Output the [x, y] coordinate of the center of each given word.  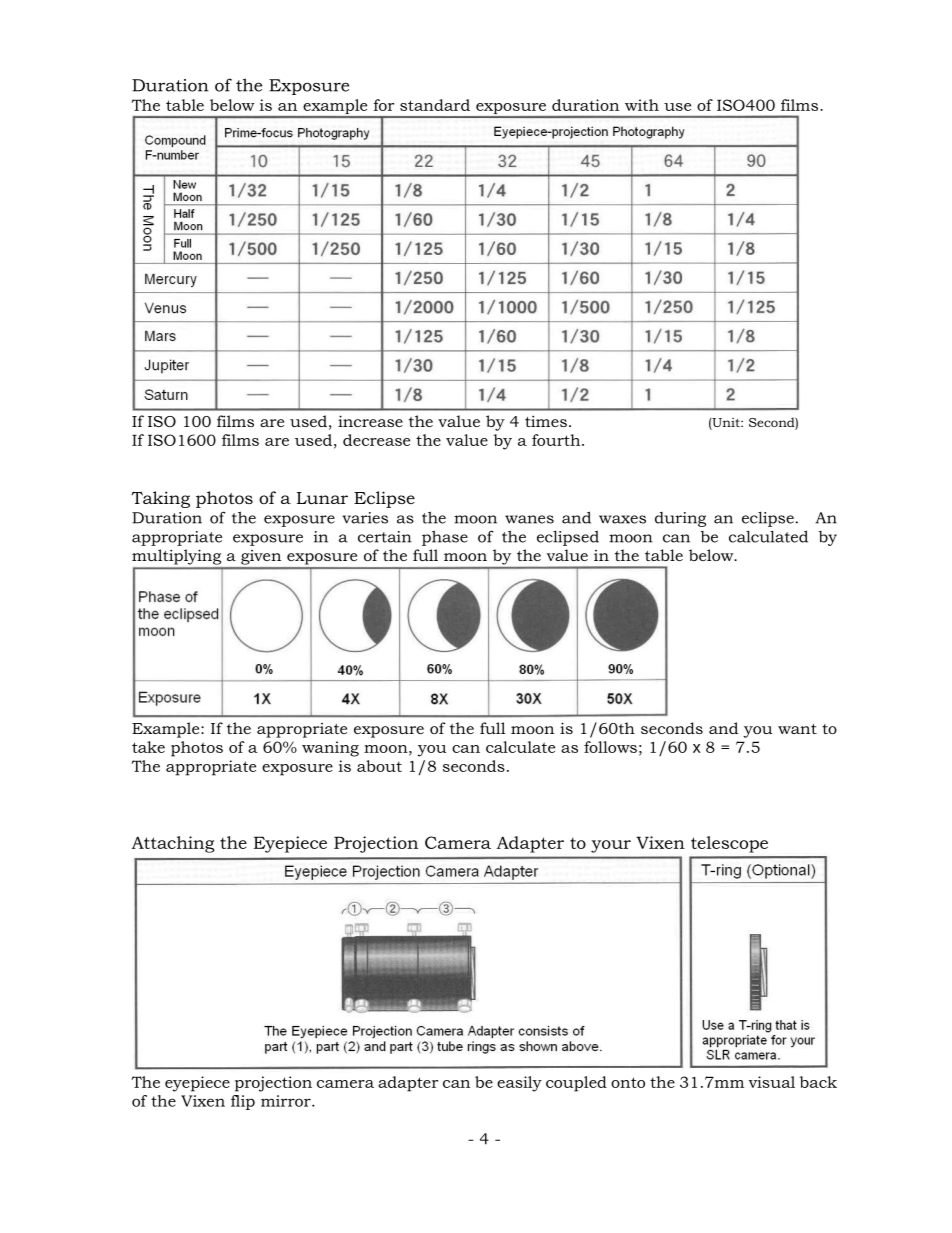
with [642, 105]
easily [519, 1084]
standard [435, 105]
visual [772, 1082]
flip [243, 1102]
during [680, 519]
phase [445, 538]
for [384, 105]
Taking [161, 499]
